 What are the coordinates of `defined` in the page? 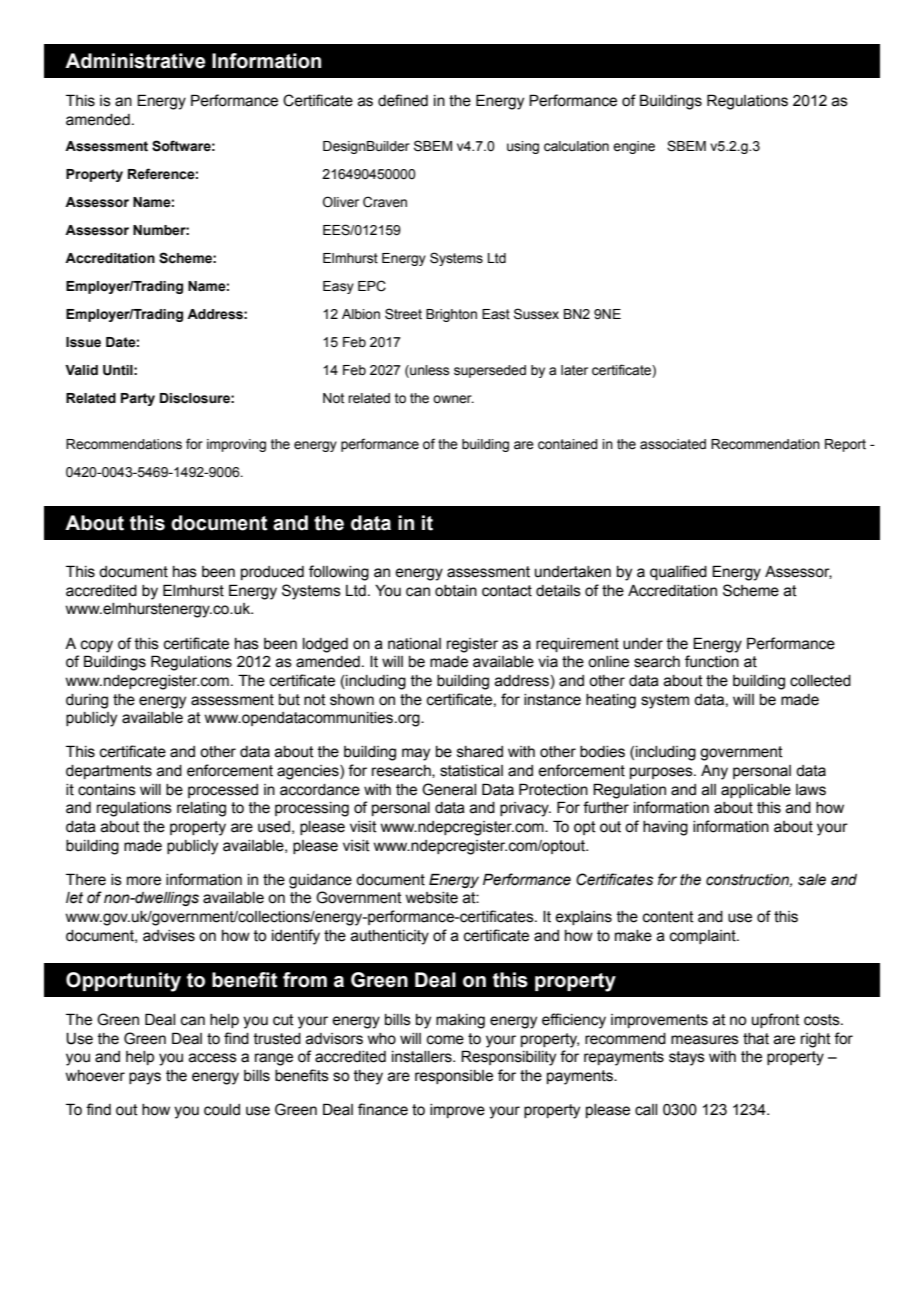 It's located at (403, 100).
